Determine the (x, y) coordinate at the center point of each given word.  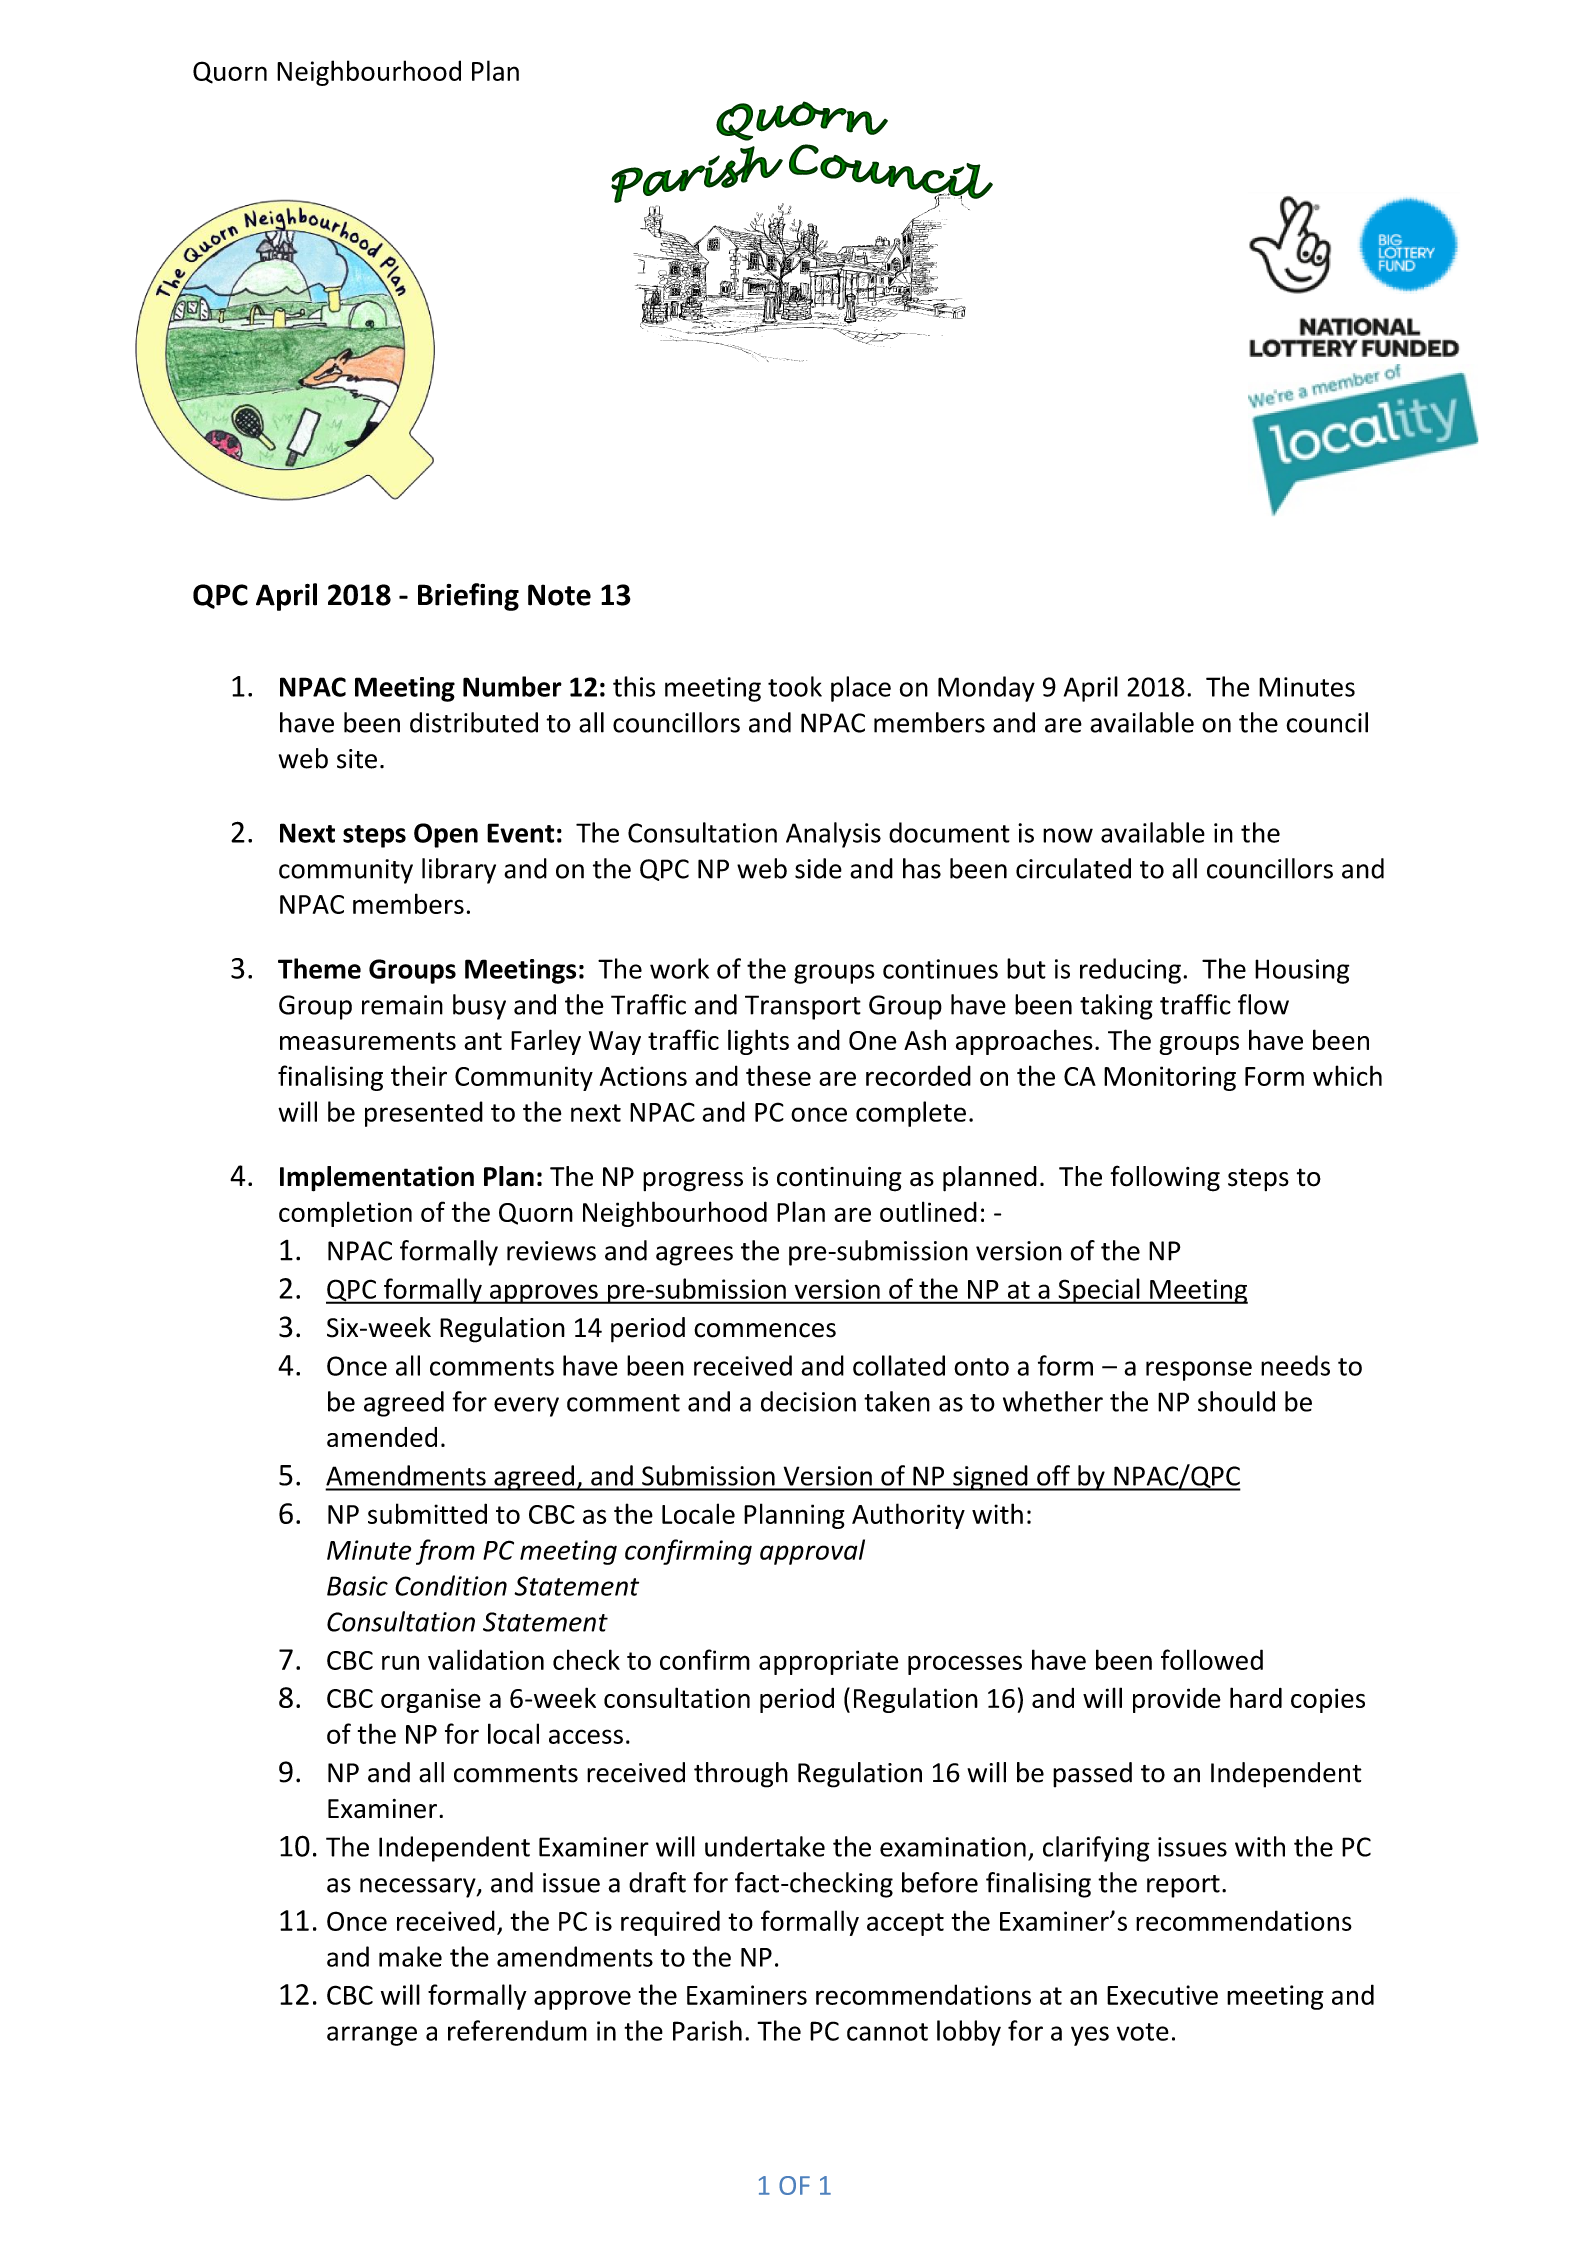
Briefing (468, 597)
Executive (1162, 1995)
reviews (551, 1251)
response (1199, 1371)
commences (765, 1330)
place (861, 689)
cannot (887, 2032)
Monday (986, 689)
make (410, 1956)
